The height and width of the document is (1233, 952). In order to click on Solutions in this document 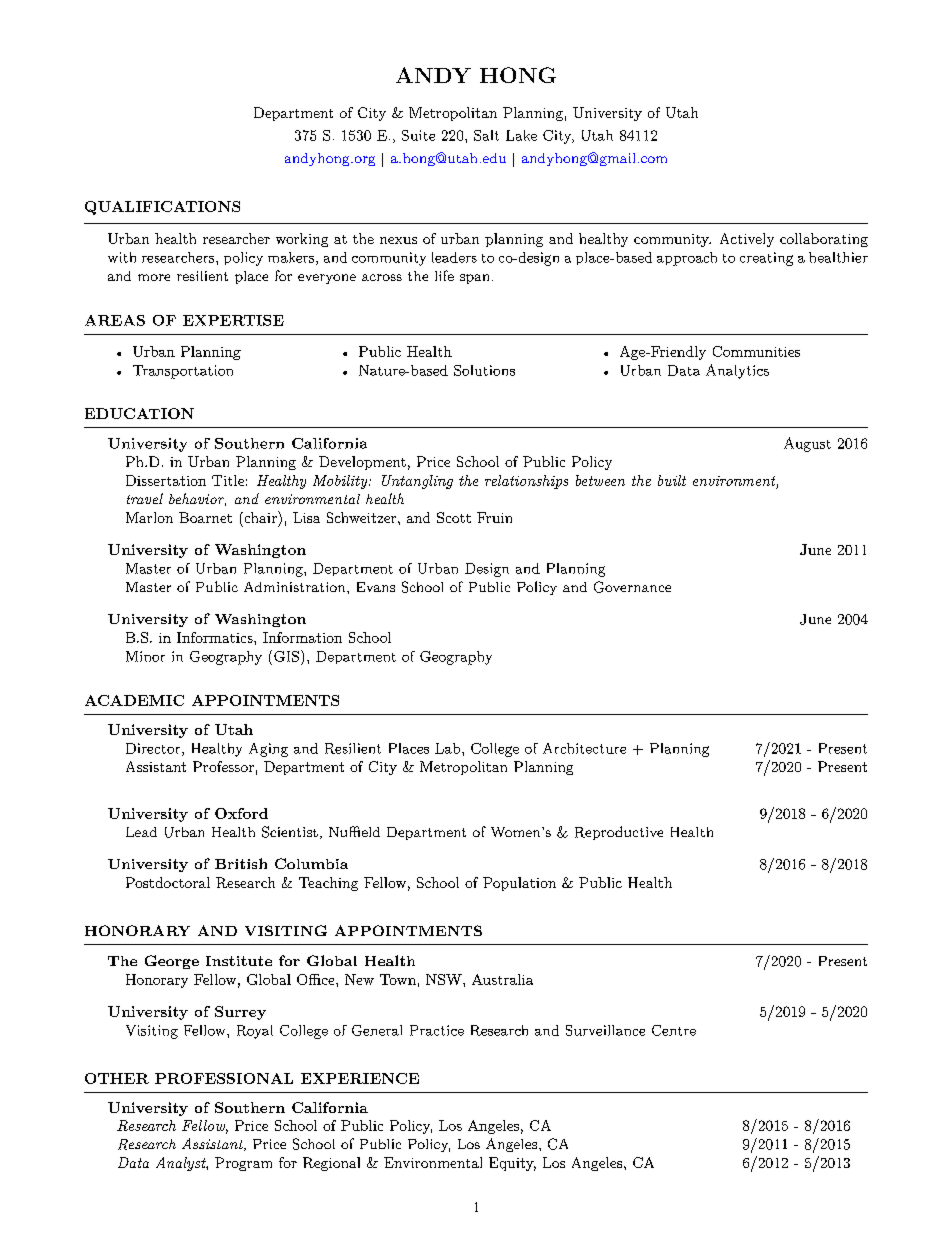, I will do `click(484, 370)`.
